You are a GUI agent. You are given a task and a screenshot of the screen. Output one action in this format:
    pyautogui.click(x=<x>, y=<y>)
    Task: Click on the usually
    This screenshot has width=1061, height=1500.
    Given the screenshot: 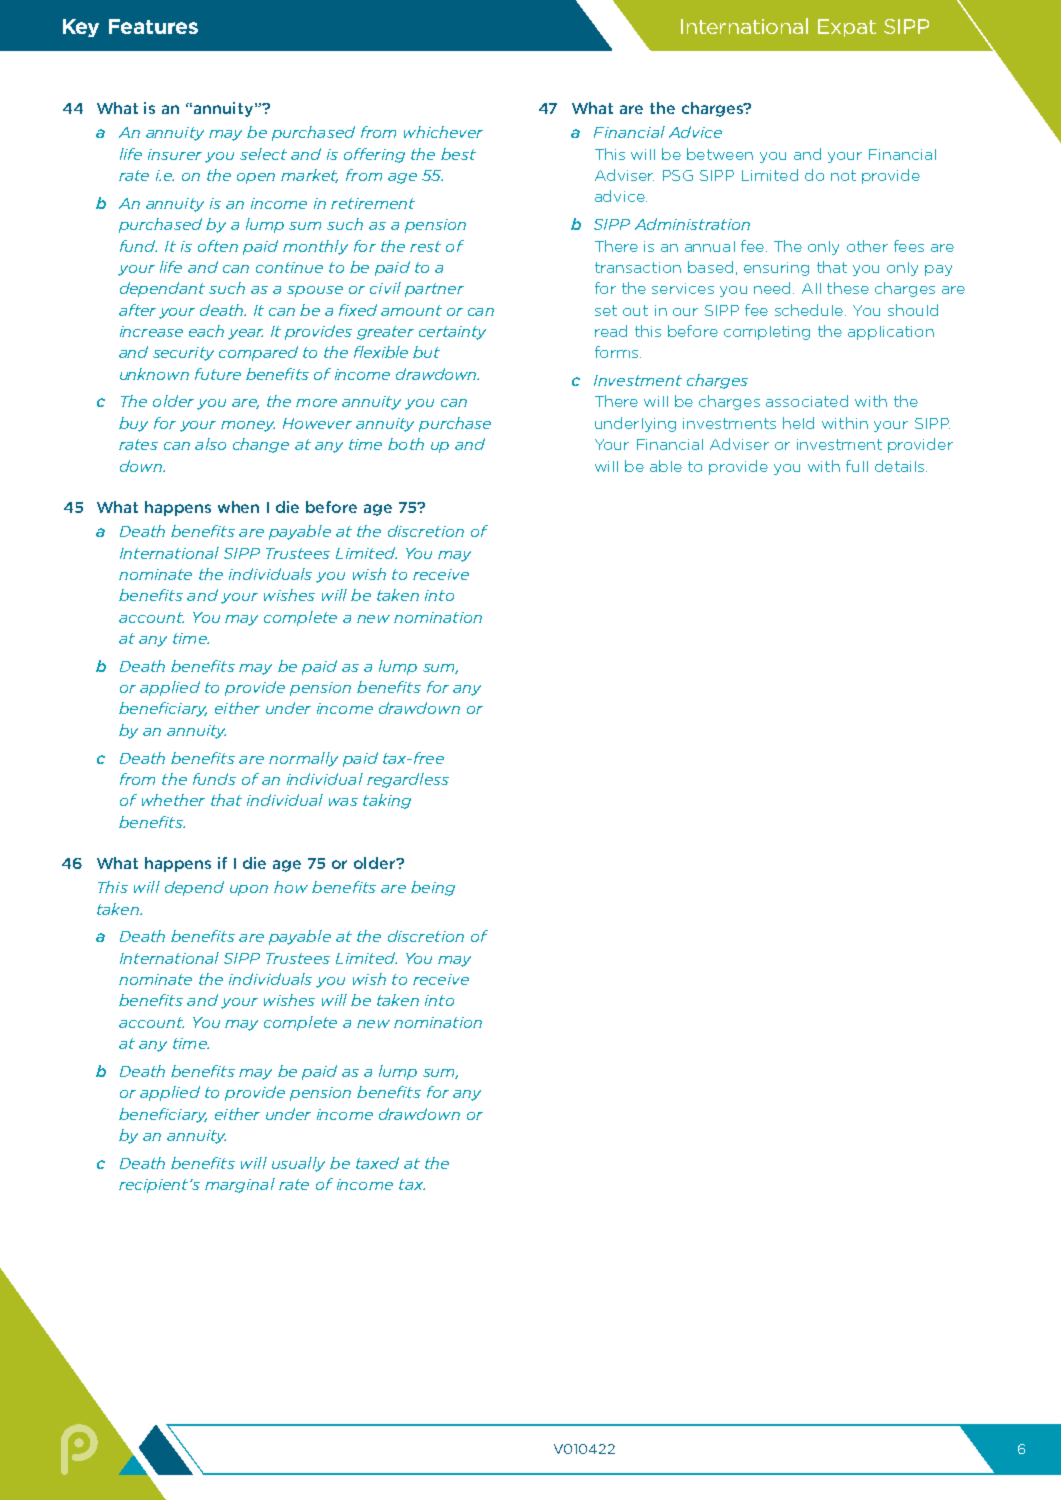 What is the action you would take?
    pyautogui.click(x=298, y=1164)
